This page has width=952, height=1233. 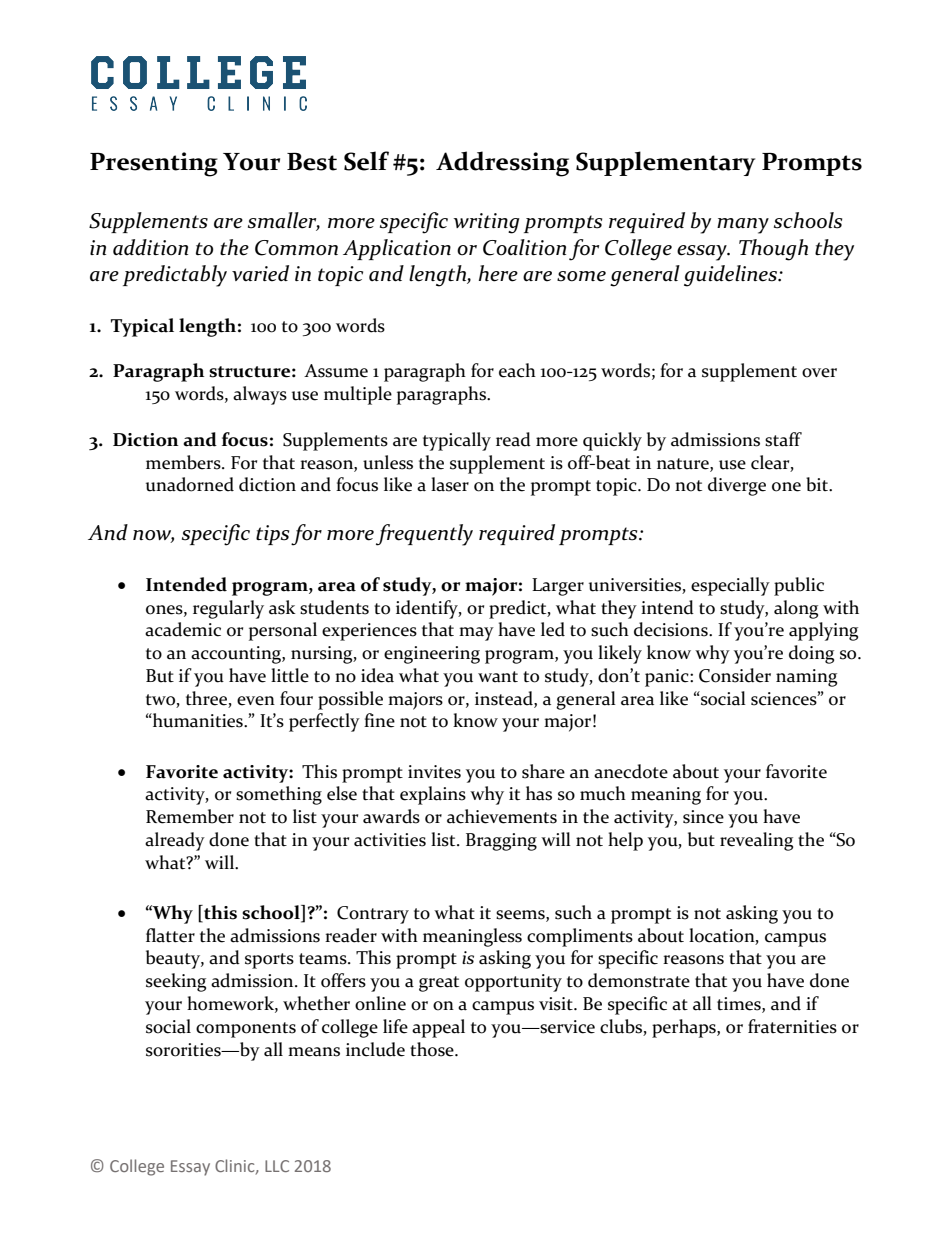 I want to click on always, so click(x=260, y=395).
